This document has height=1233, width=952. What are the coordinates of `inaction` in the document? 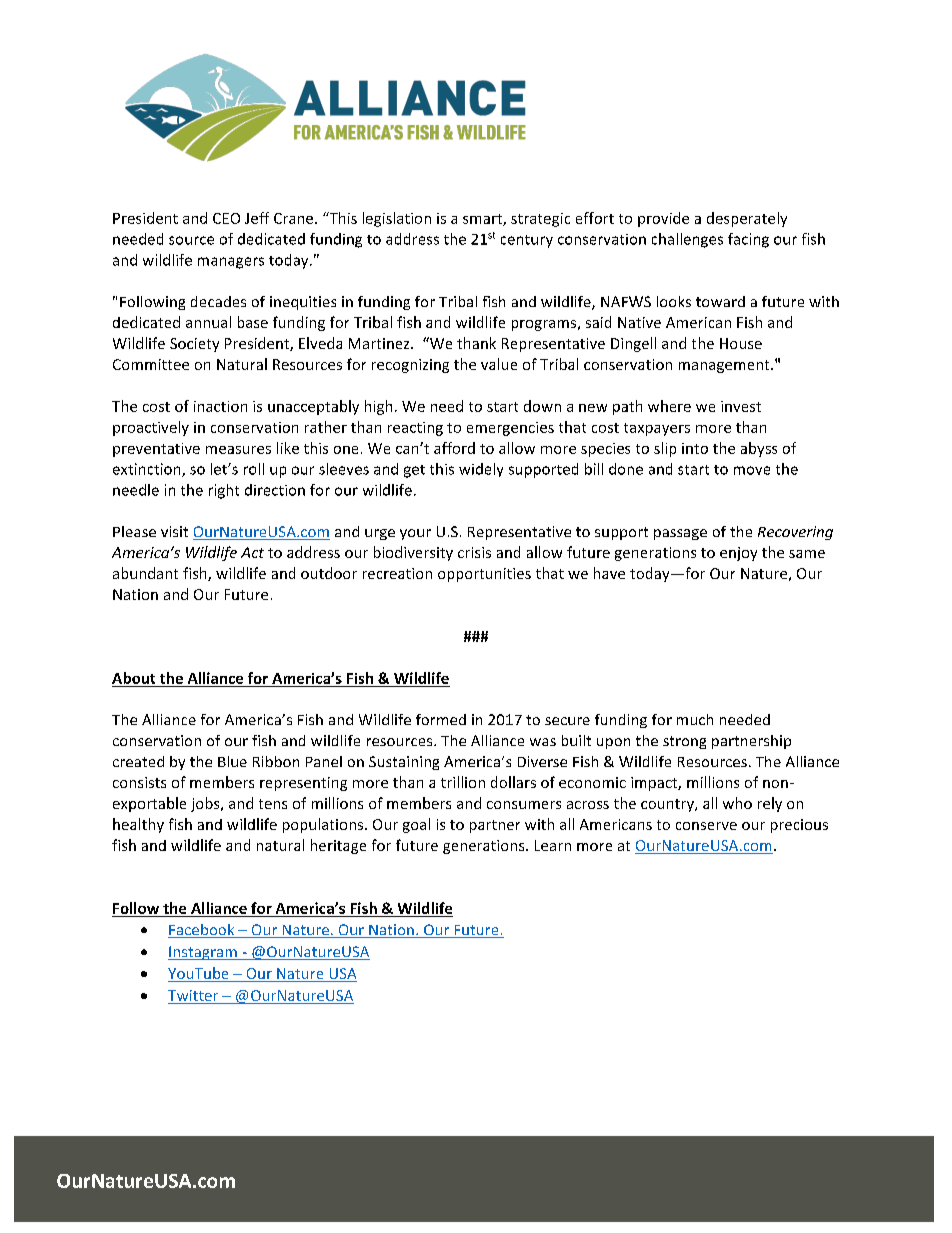 It's located at (220, 406).
